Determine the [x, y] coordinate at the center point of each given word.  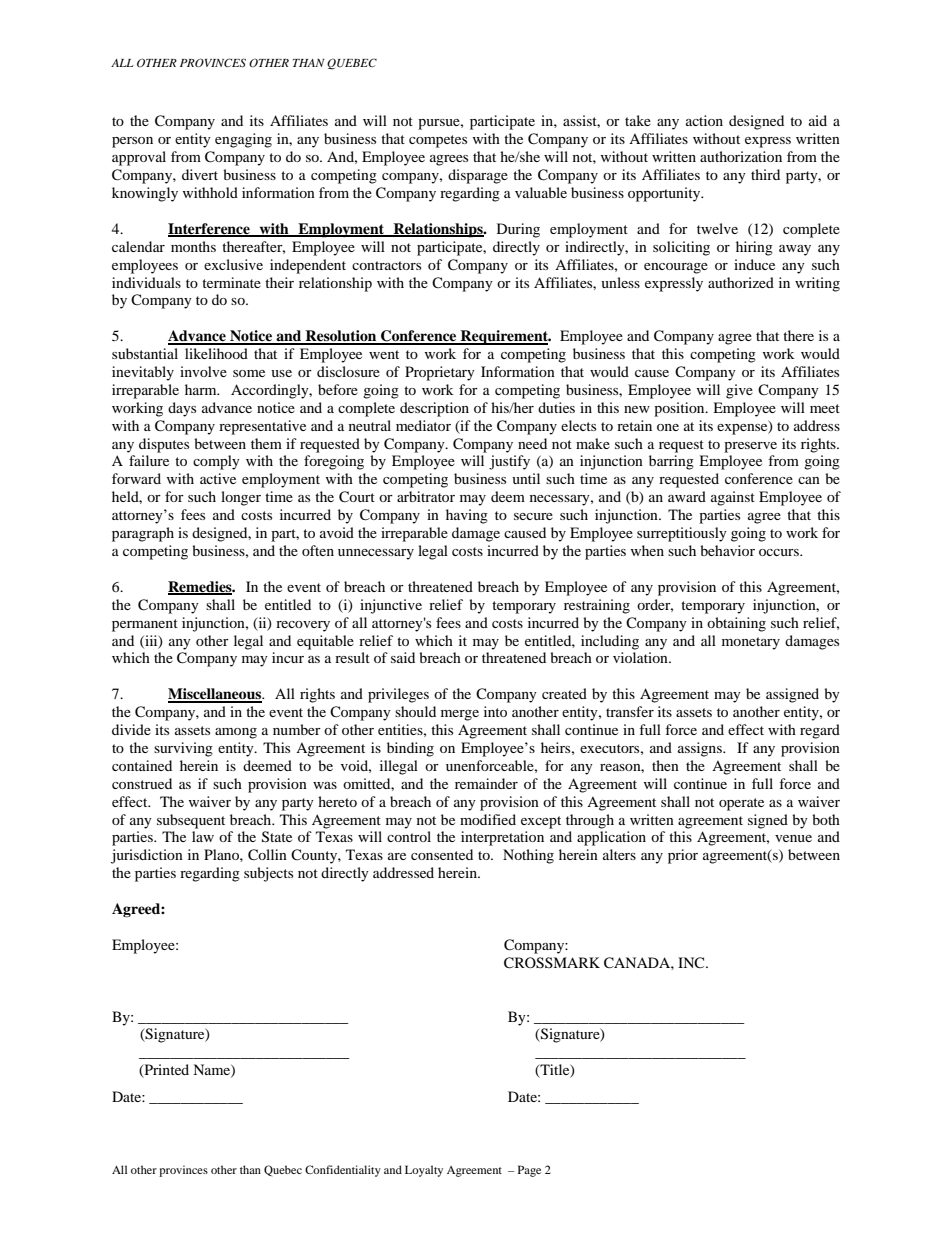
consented [442, 854]
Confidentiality [343, 1171]
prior [683, 856]
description [434, 409]
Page [529, 1171]
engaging [243, 140]
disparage [478, 176]
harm [202, 389]
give [739, 391]
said [403, 657]
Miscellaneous [215, 695]
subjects [268, 874]
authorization [741, 156]
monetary [751, 643]
